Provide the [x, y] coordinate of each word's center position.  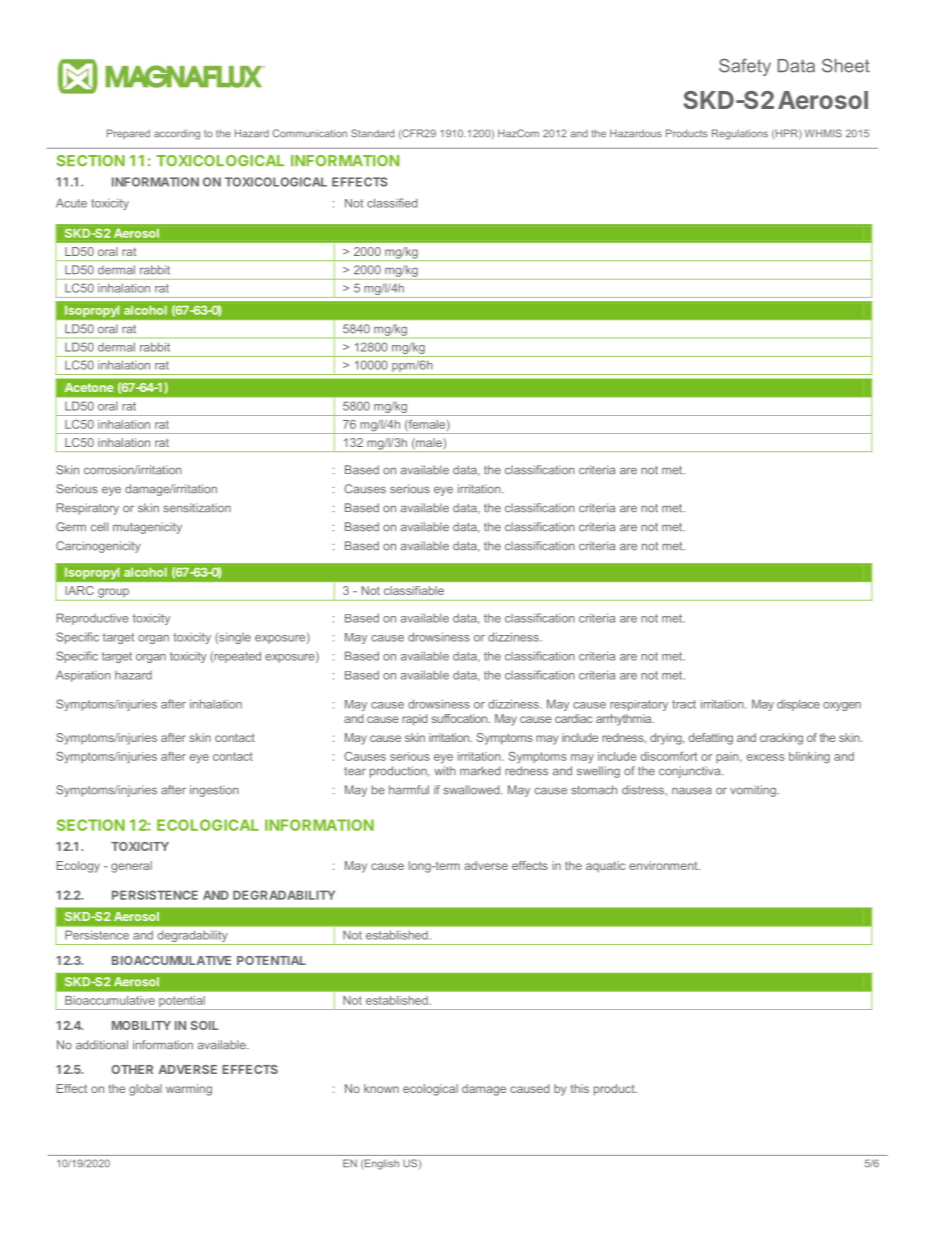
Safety [745, 67]
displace [798, 705]
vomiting [754, 791]
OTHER [132, 1069]
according [177, 134]
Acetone [89, 387]
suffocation [460, 718]
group [113, 593]
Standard [372, 133]
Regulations [740, 134]
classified [392, 203]
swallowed [472, 790]
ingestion [214, 791]
